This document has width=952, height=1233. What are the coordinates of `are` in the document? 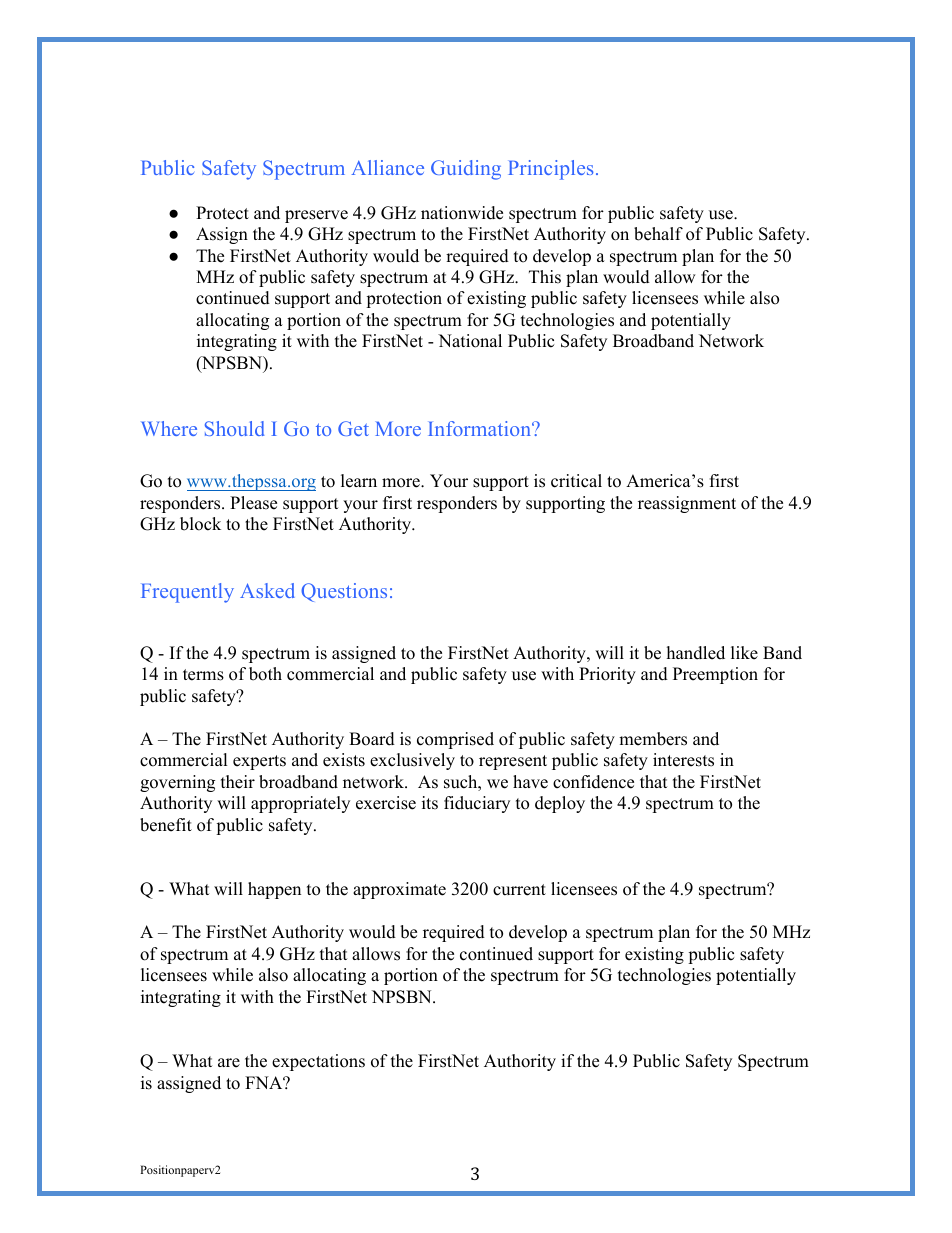 It's located at (229, 1063).
